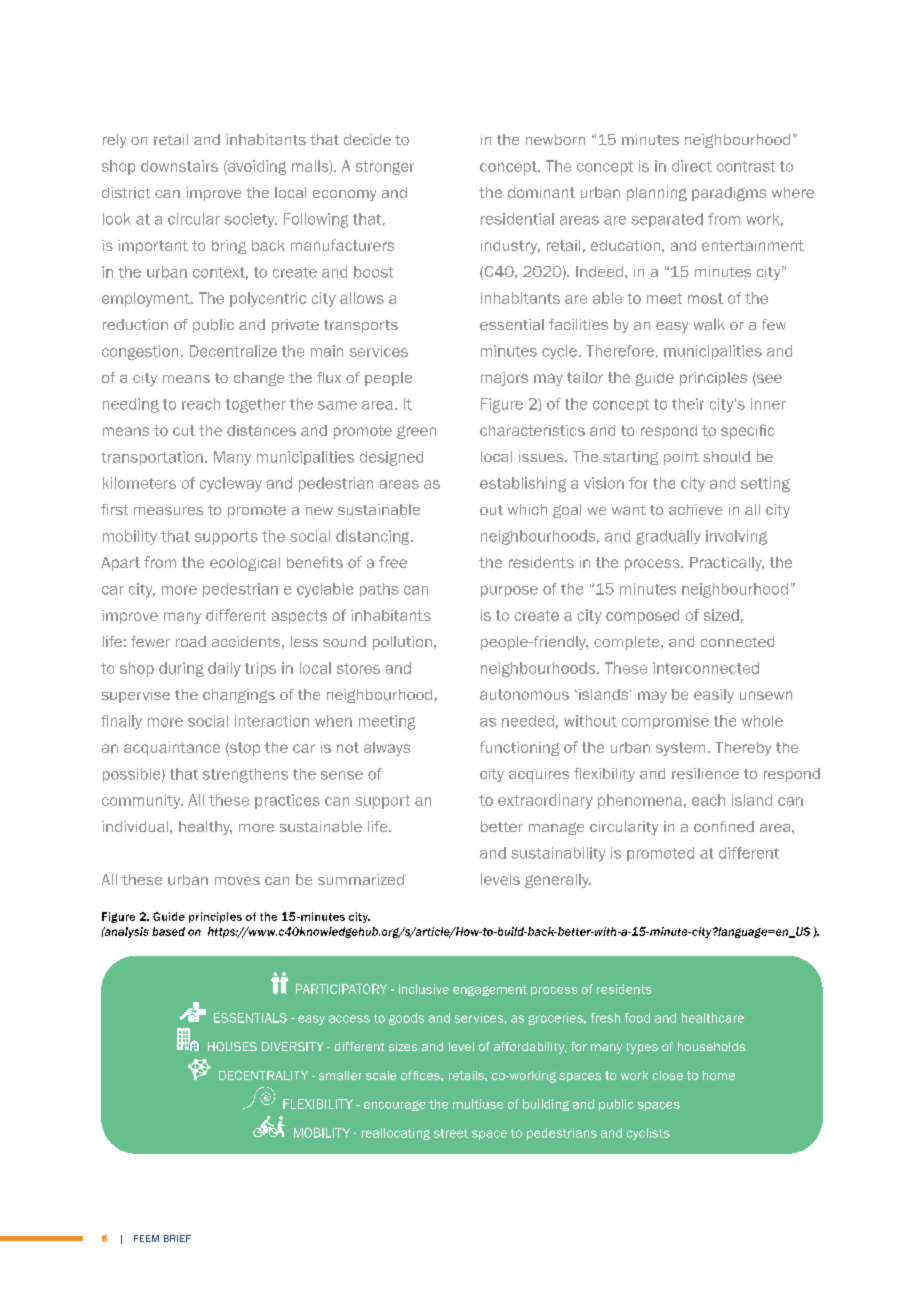 This document has width=924, height=1308. What do you see at coordinates (688, 404) in the document?
I see `their` at bounding box center [688, 404].
